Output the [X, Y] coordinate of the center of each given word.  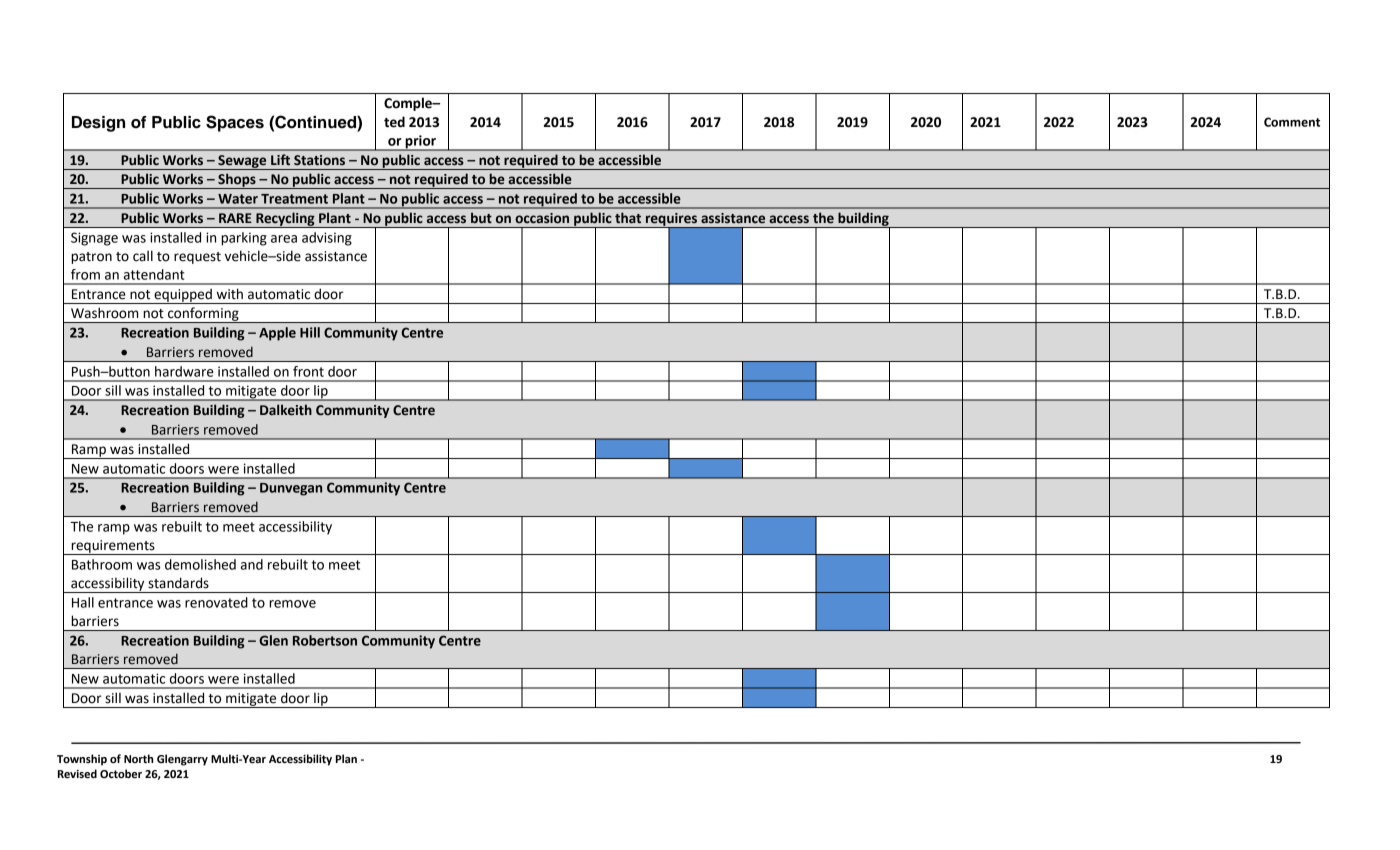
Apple [277, 334]
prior [420, 143]
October [121, 774]
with [230, 294]
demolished [200, 564]
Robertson [325, 640]
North [138, 758]
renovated [216, 602]
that [628, 218]
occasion [542, 218]
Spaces [235, 123]
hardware [184, 371]
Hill [310, 332]
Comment [1292, 122]
